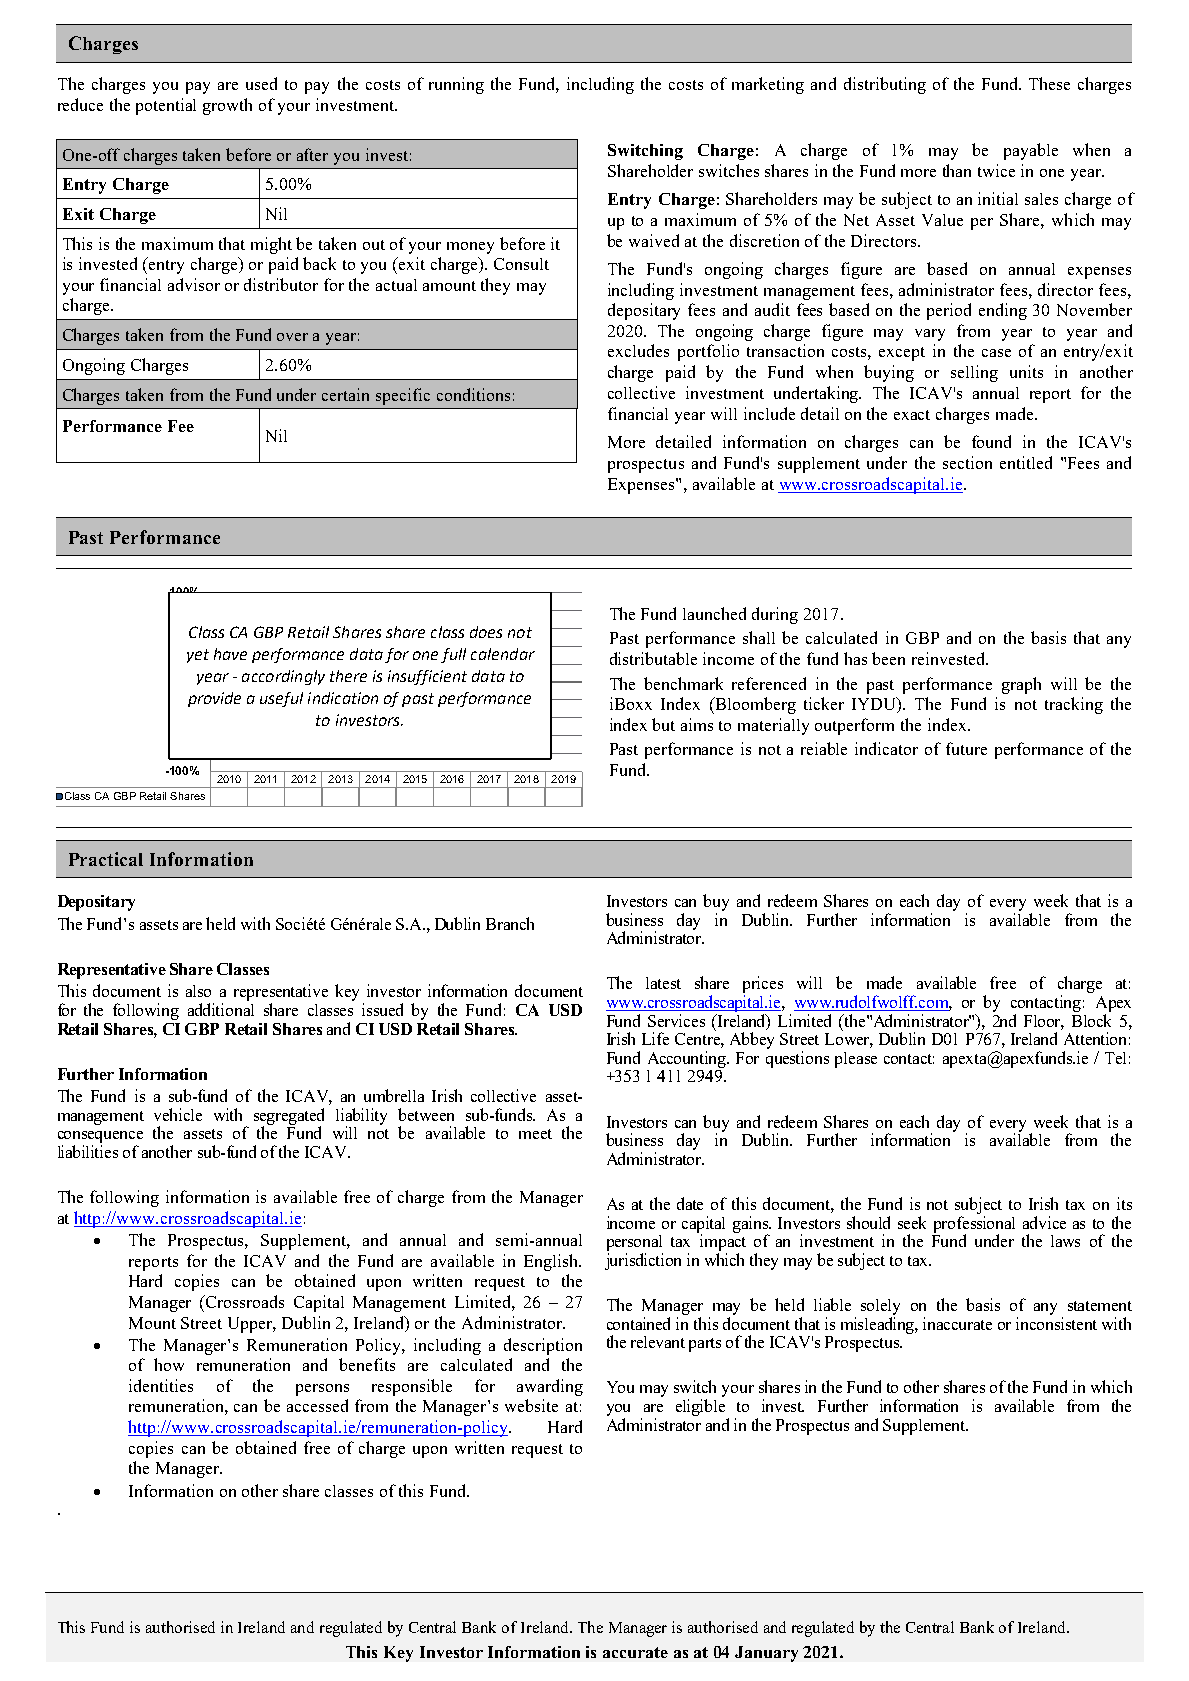  Describe the element at coordinates (967, 462) in the screenshot. I see `section` at that location.
